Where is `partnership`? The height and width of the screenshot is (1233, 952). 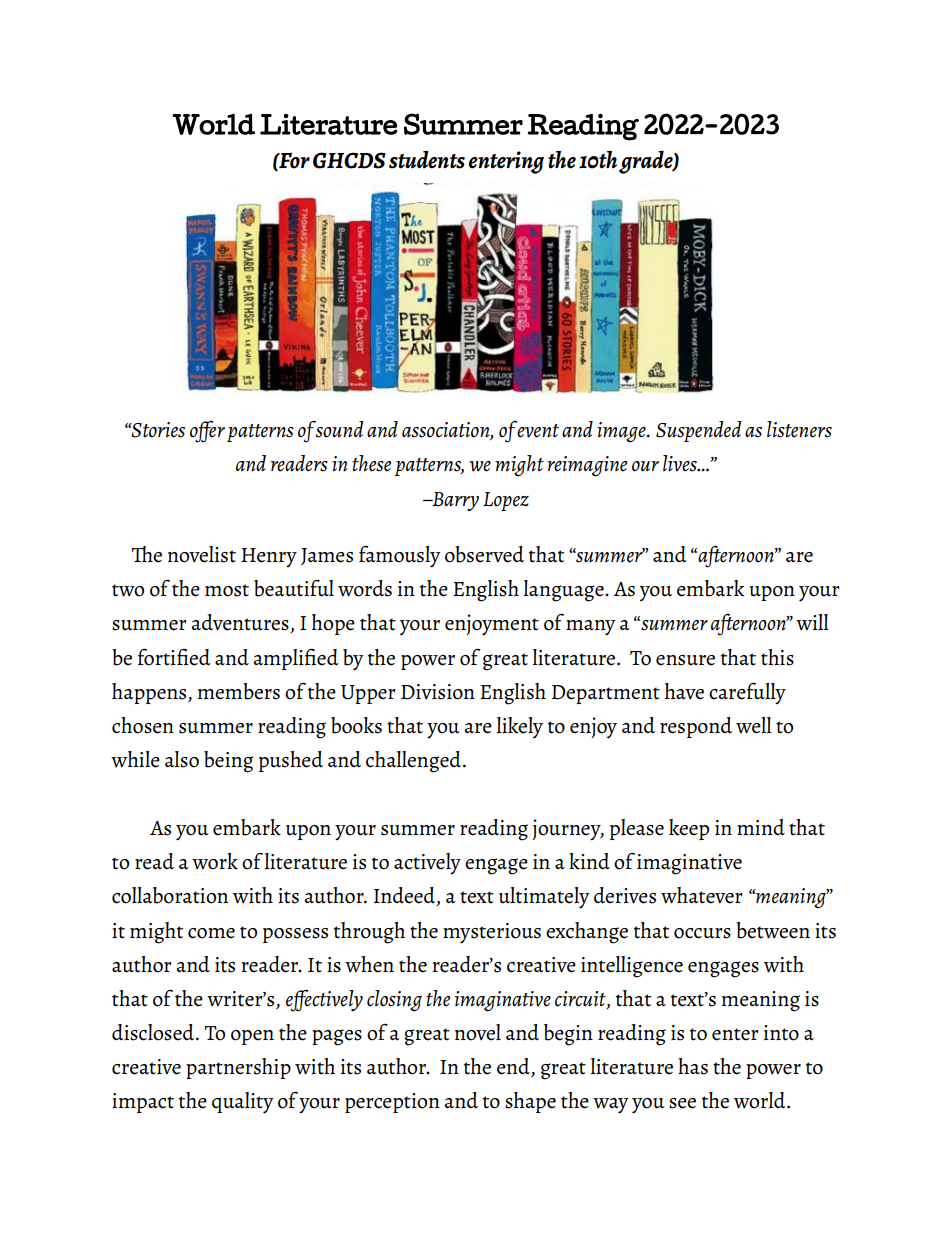
partnership is located at coordinates (238, 1068).
